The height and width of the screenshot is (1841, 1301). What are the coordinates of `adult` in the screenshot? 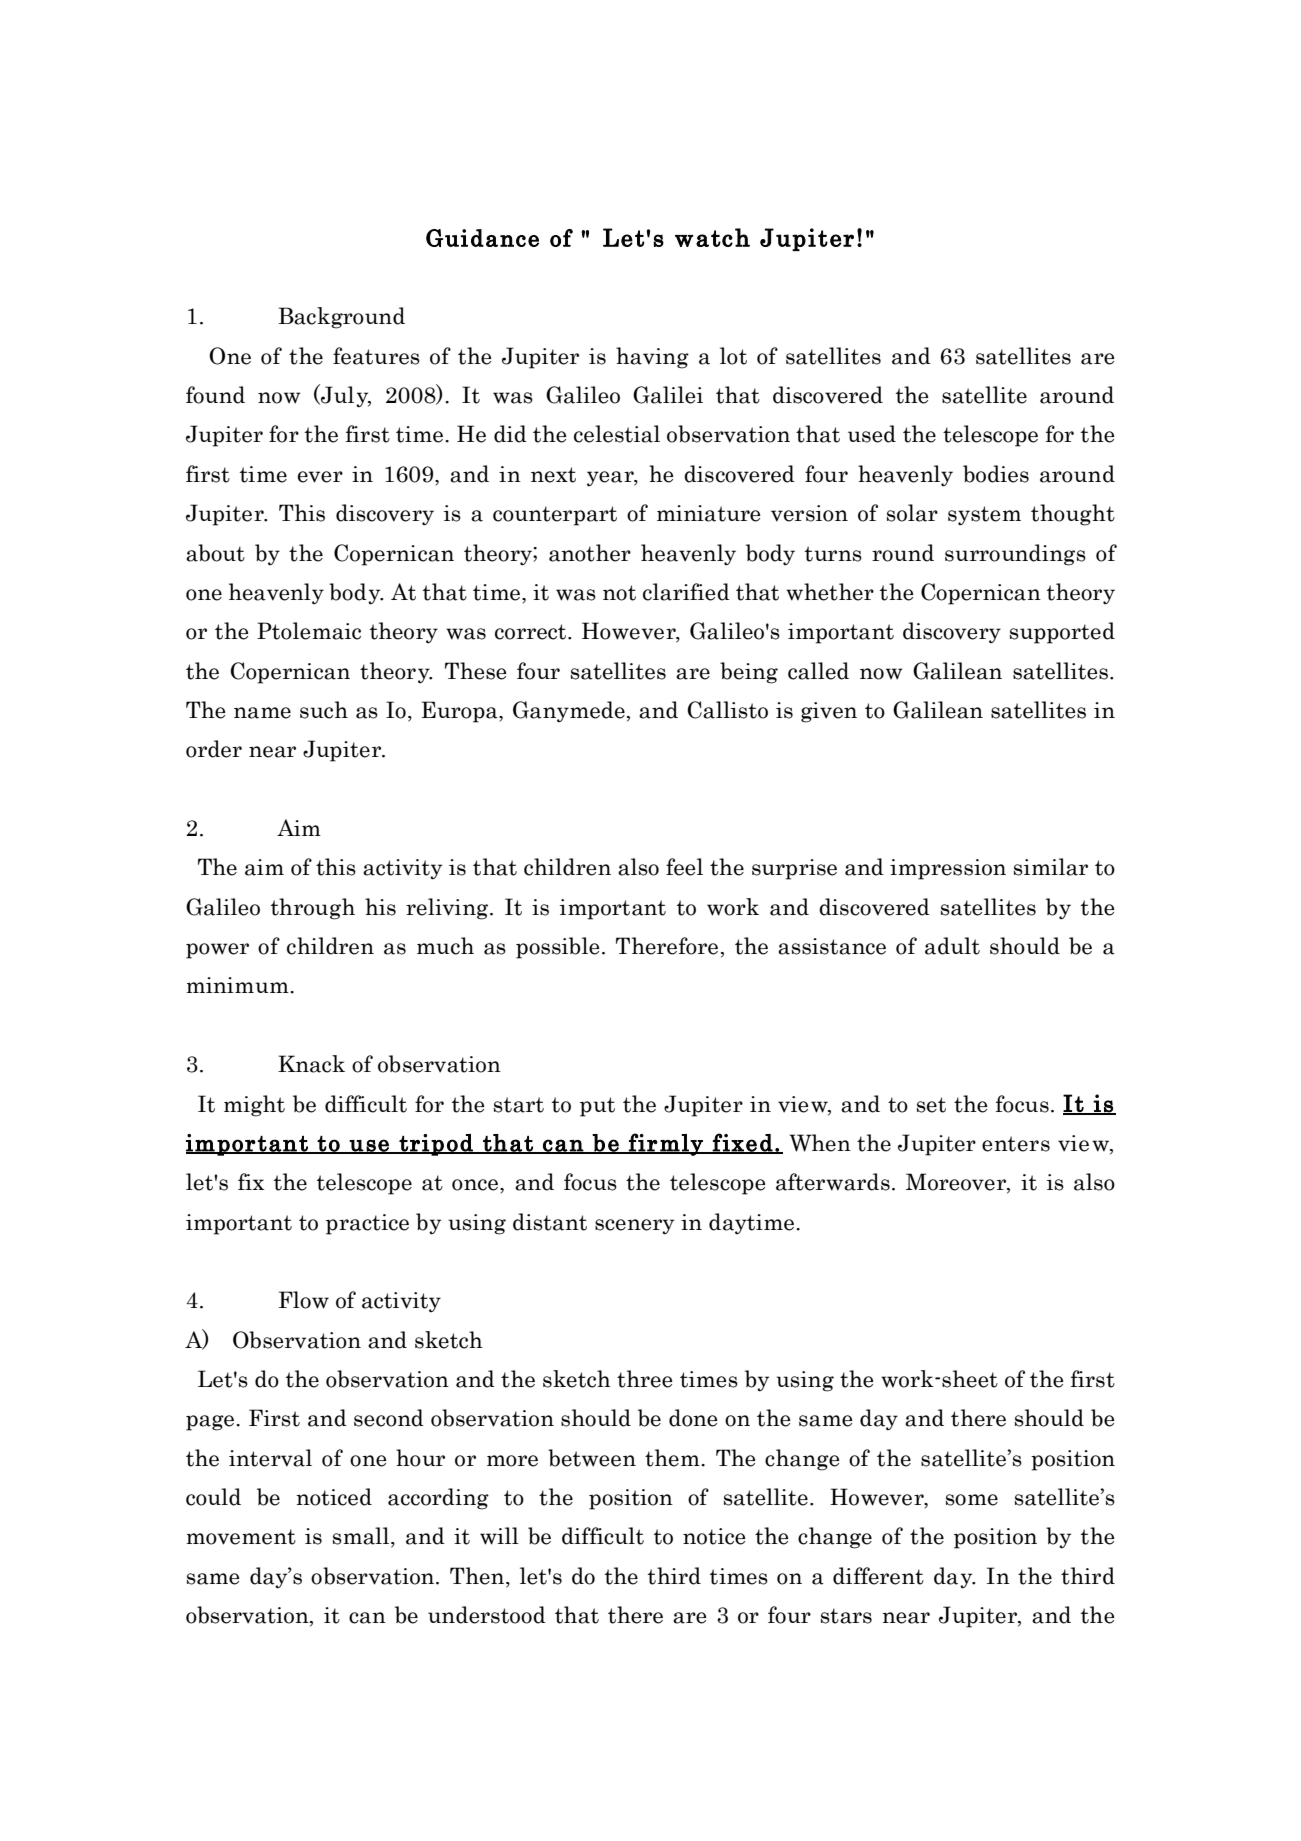 It's located at (952, 946).
